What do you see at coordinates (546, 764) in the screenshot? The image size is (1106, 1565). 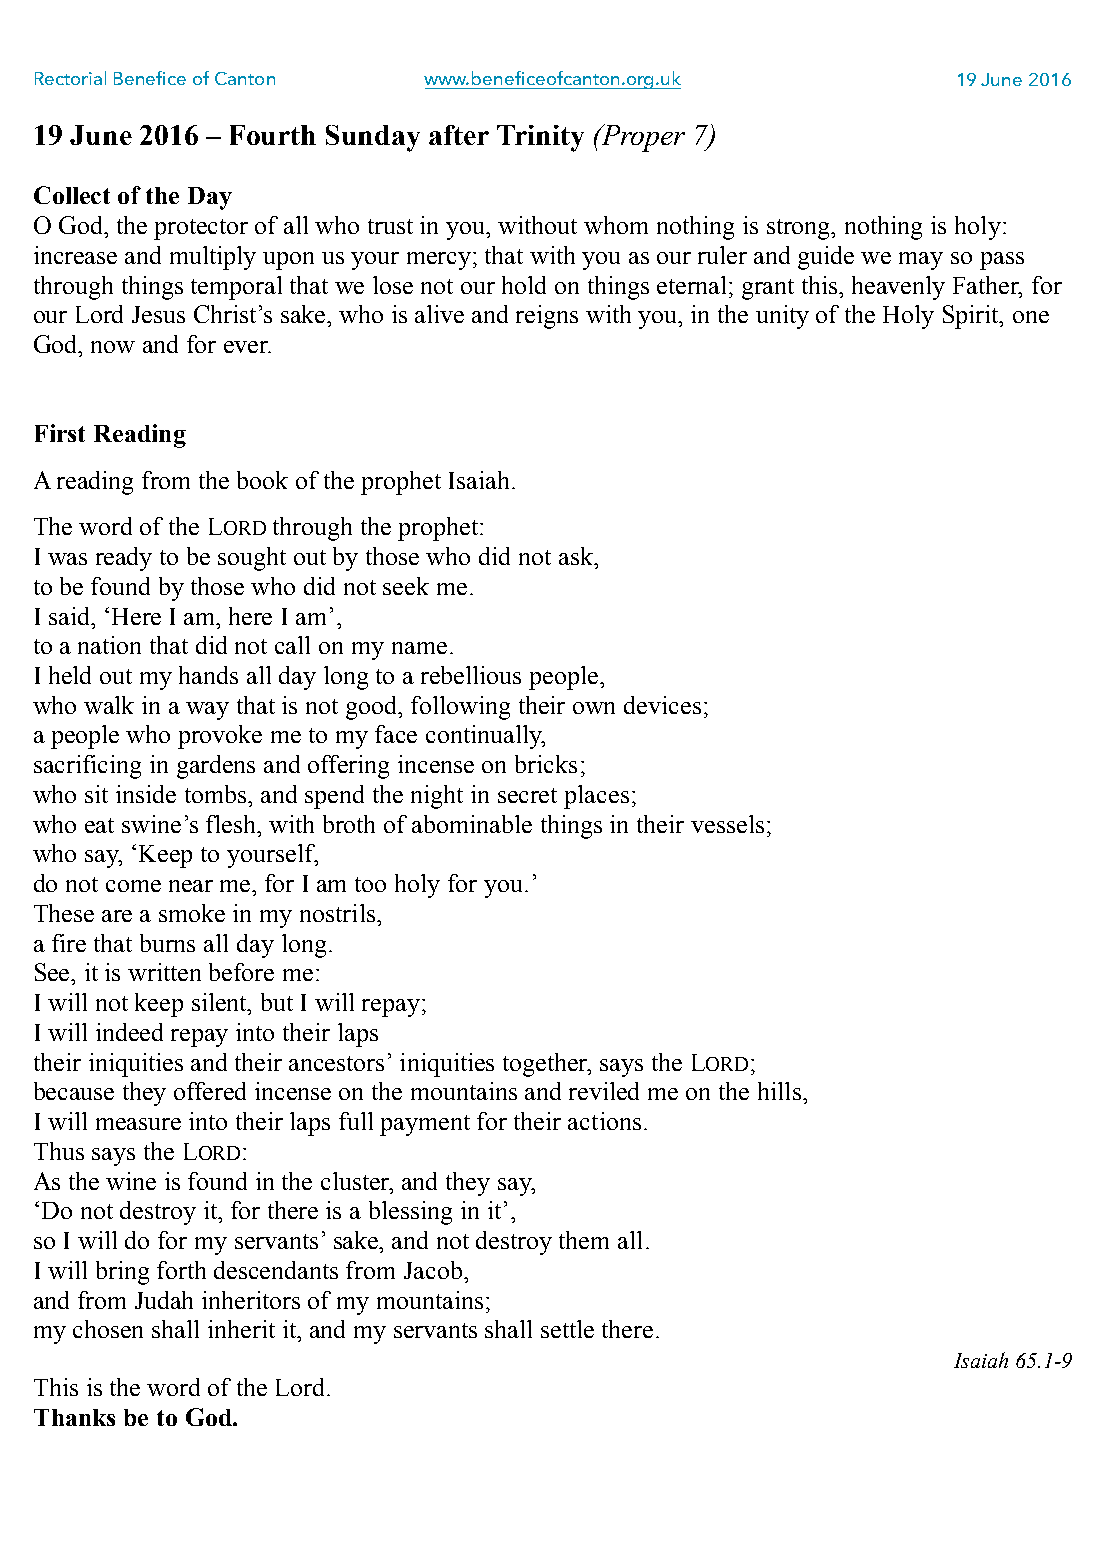 I see `bricks` at bounding box center [546, 764].
